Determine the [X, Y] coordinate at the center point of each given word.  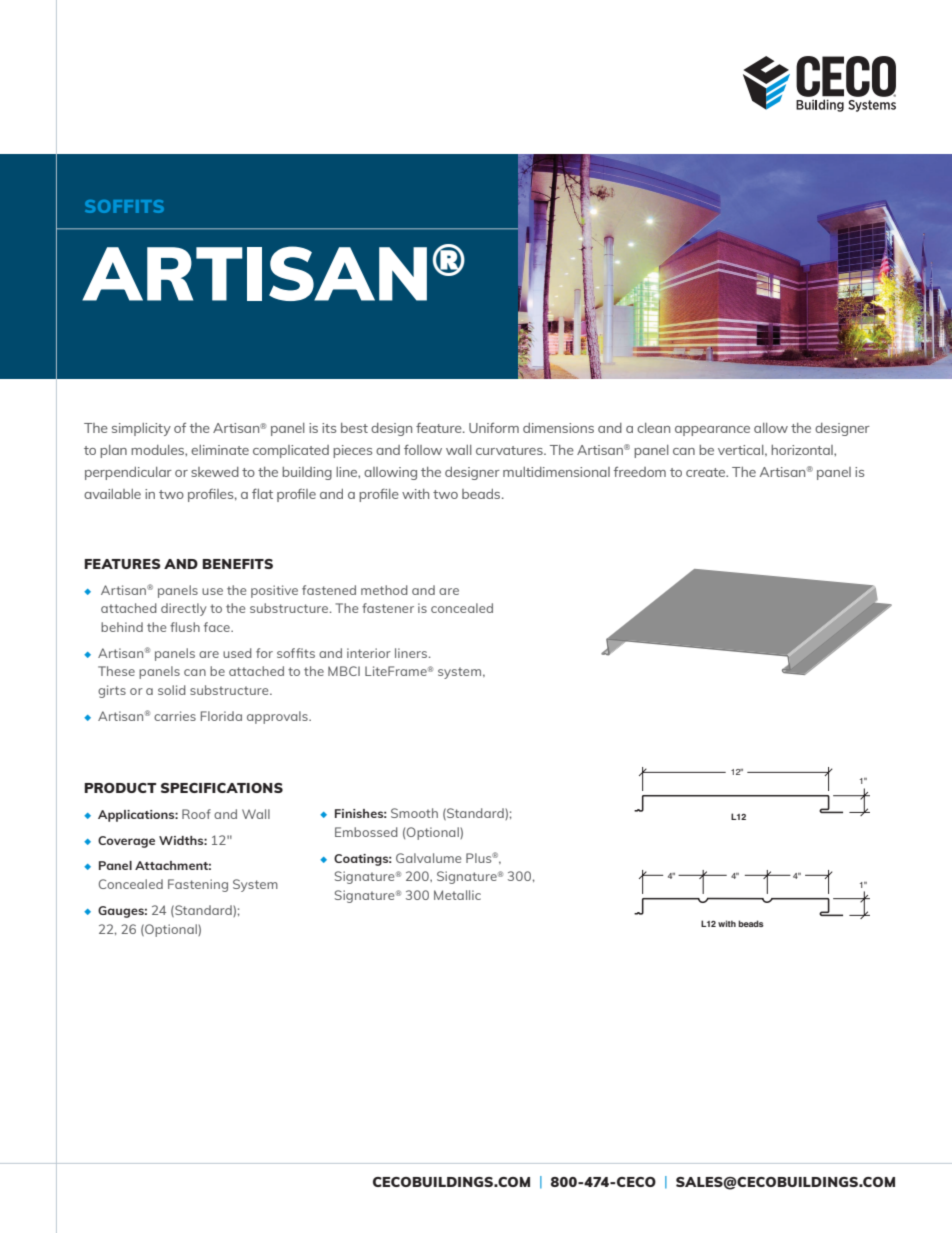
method [384, 590]
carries [175, 716]
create [707, 472]
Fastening [198, 885]
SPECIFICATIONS [222, 788]
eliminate [220, 450]
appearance [712, 431]
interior [369, 653]
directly [184, 609]
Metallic [457, 895]
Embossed [366, 832]
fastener [388, 608]
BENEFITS [237, 564]
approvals [278, 717]
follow [423, 449]
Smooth [414, 813]
